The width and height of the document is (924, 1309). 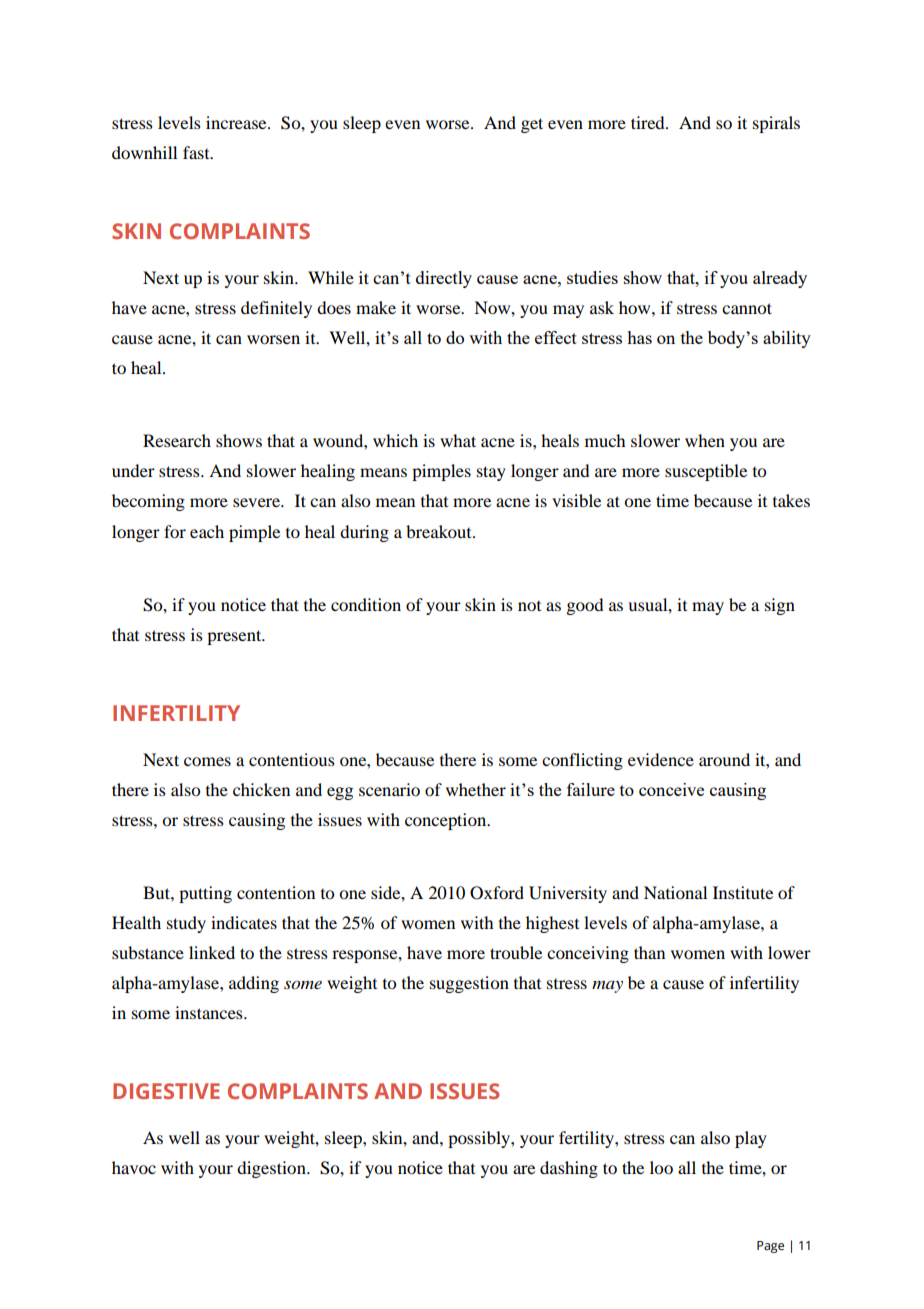 I want to click on whether, so click(x=476, y=789).
